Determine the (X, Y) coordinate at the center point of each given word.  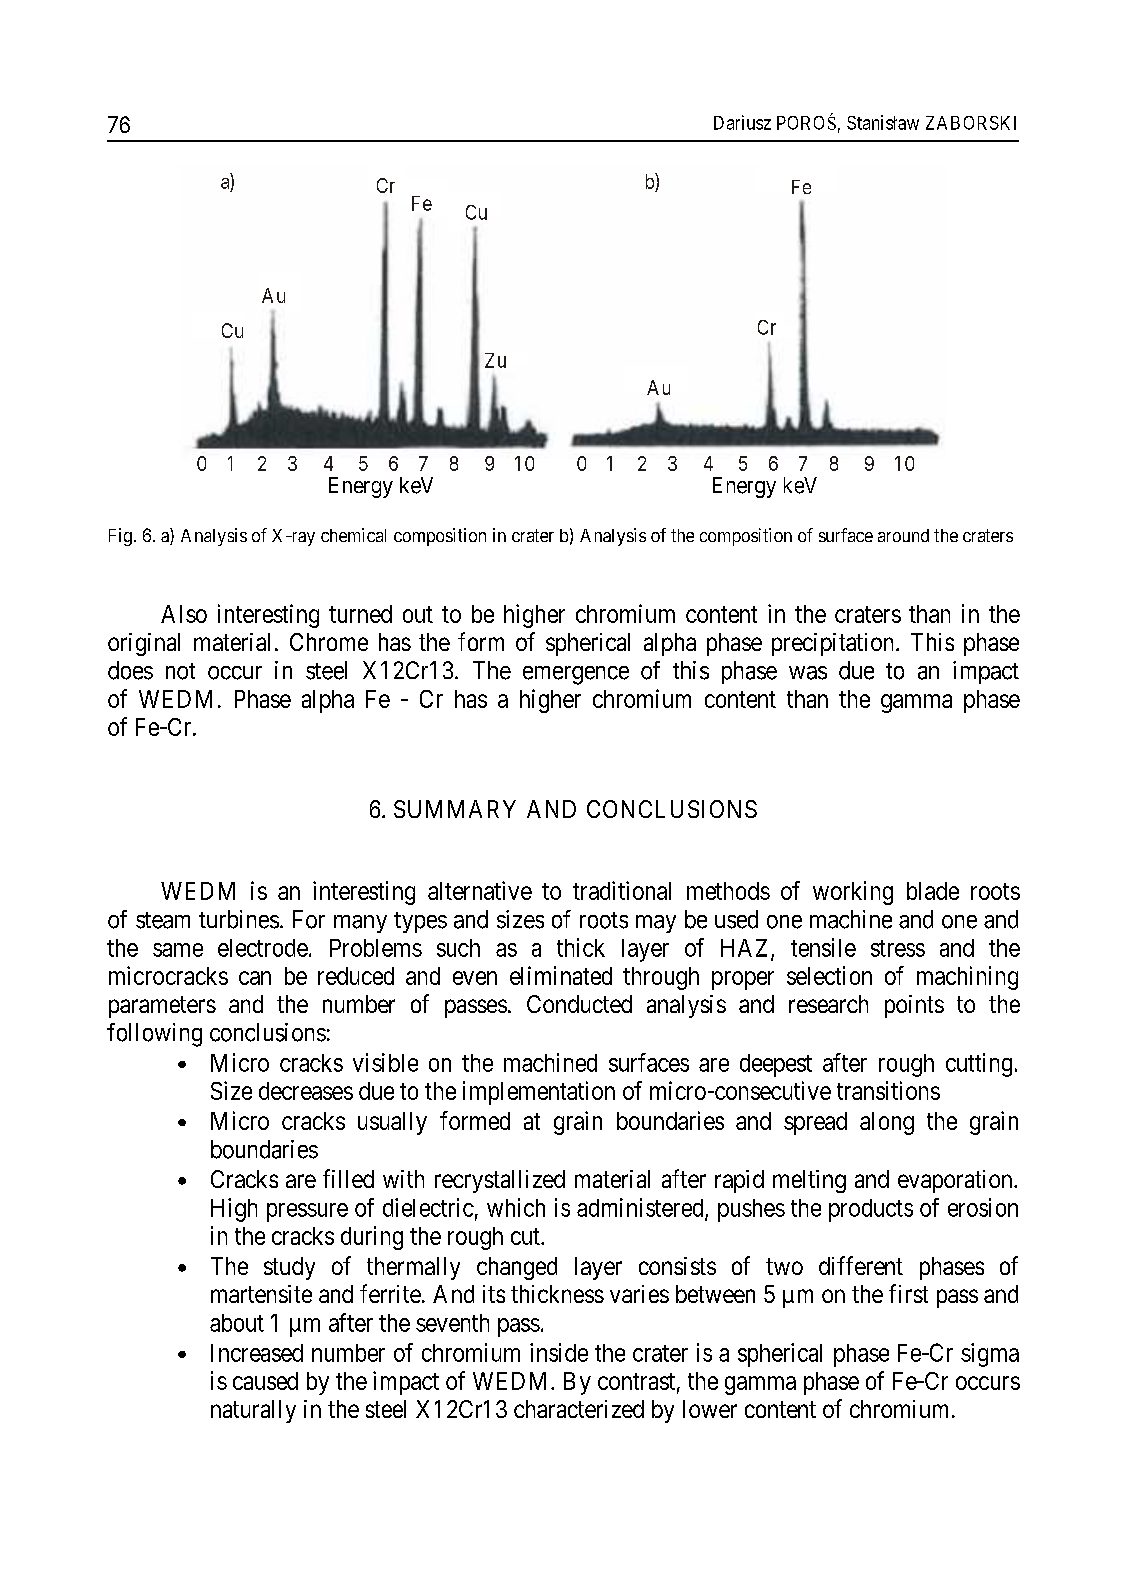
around (903, 535)
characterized (579, 1409)
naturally (253, 1411)
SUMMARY (455, 809)
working (853, 893)
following (154, 1035)
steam (163, 920)
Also (184, 614)
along (887, 1123)
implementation (539, 1093)
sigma (990, 1355)
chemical (353, 535)
